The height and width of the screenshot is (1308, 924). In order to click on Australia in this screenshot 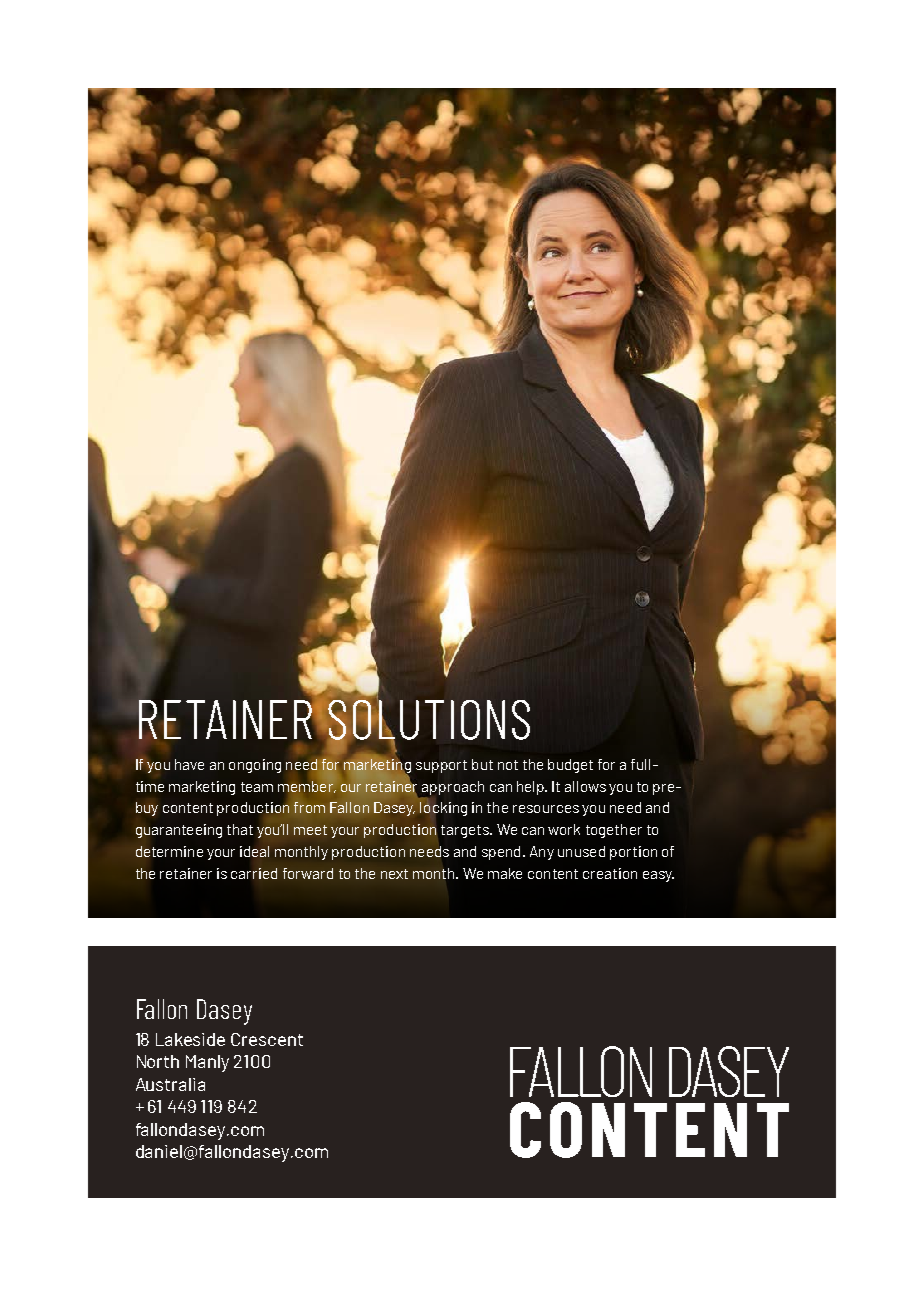, I will do `click(170, 1084)`.
